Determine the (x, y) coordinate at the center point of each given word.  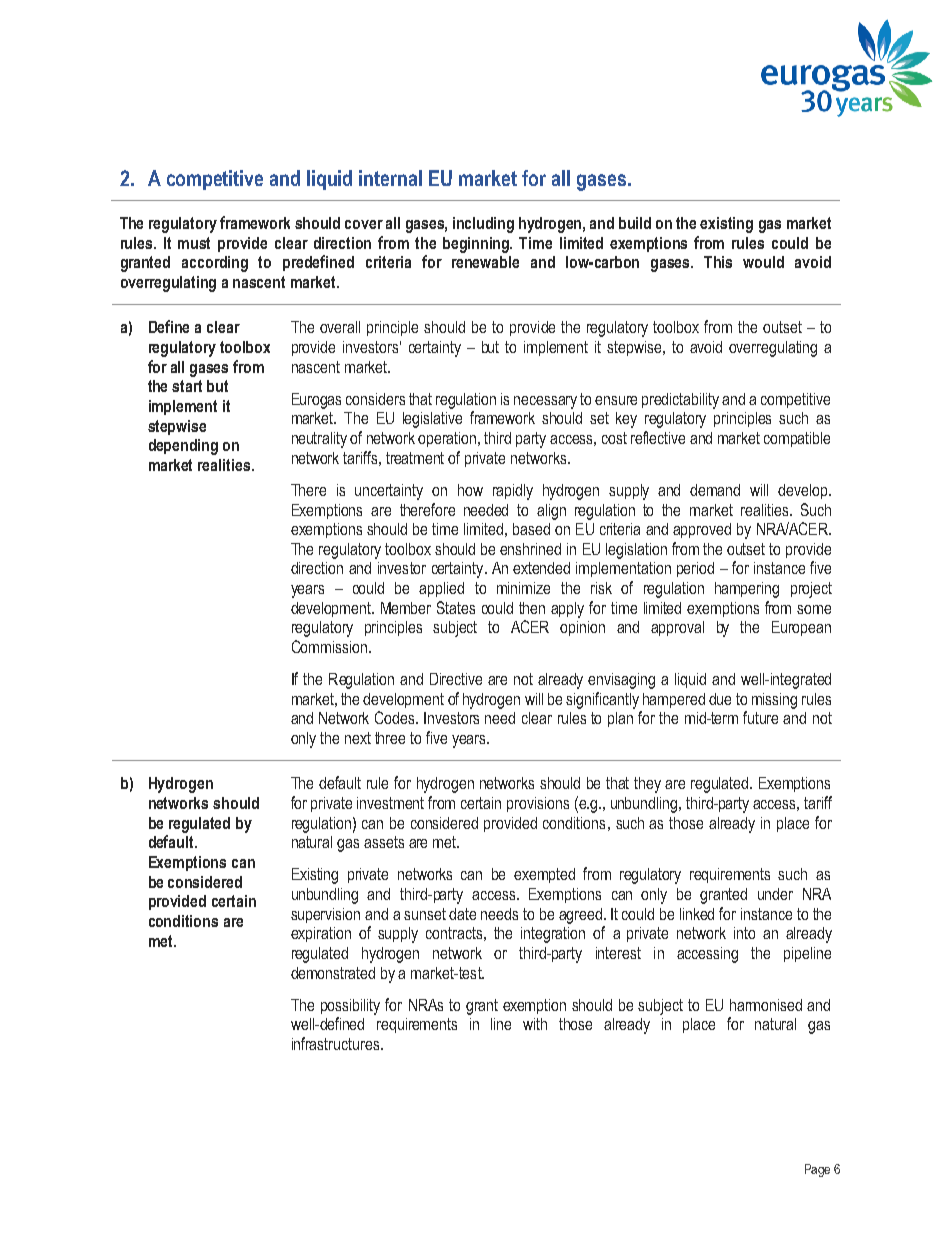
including (483, 225)
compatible (797, 439)
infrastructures (337, 1043)
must (194, 243)
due (720, 699)
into (744, 933)
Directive (456, 679)
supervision (325, 915)
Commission (331, 646)
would (763, 262)
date (462, 914)
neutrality (319, 440)
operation (448, 439)
